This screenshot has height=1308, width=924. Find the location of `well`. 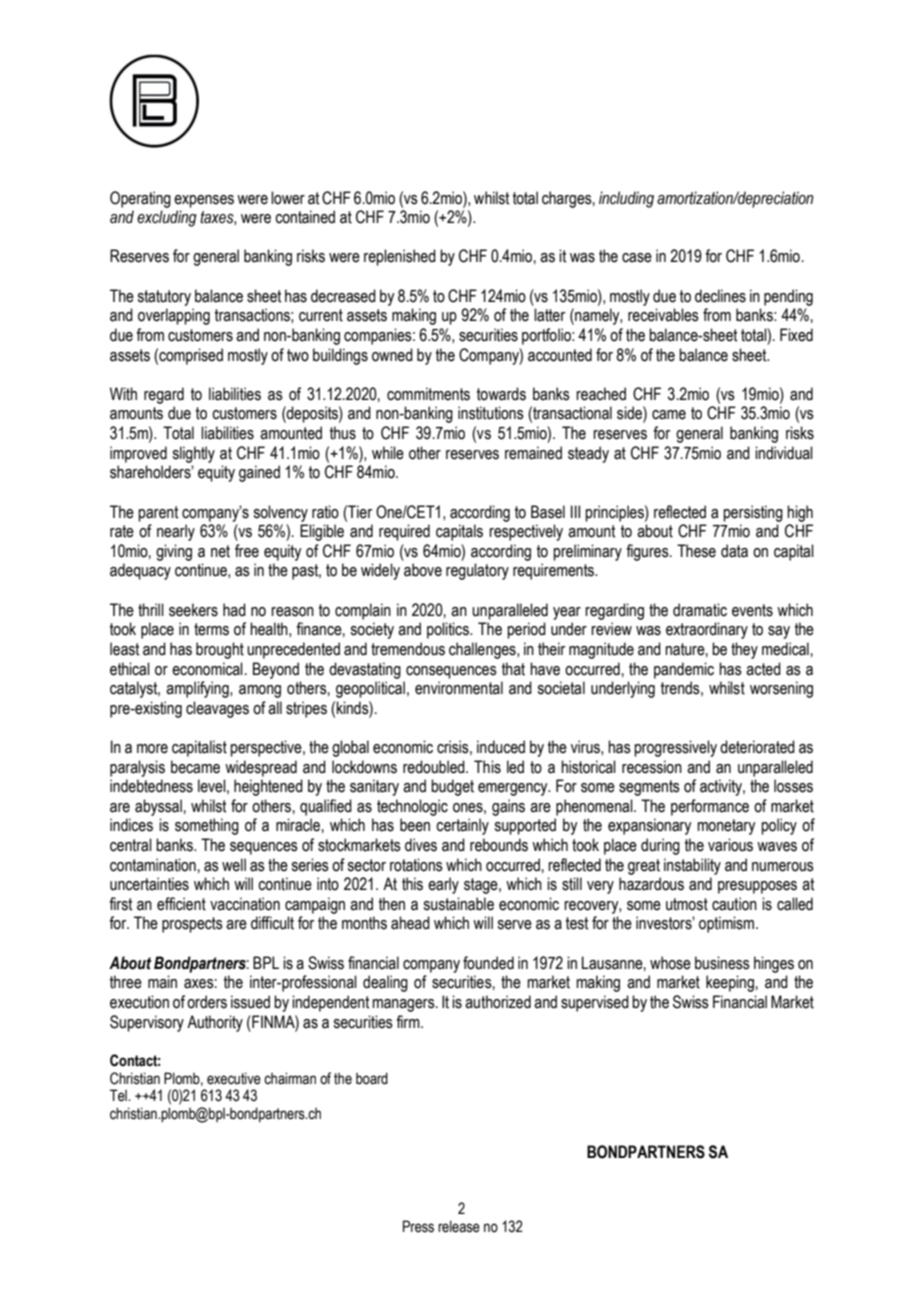

well is located at coordinates (234, 865).
